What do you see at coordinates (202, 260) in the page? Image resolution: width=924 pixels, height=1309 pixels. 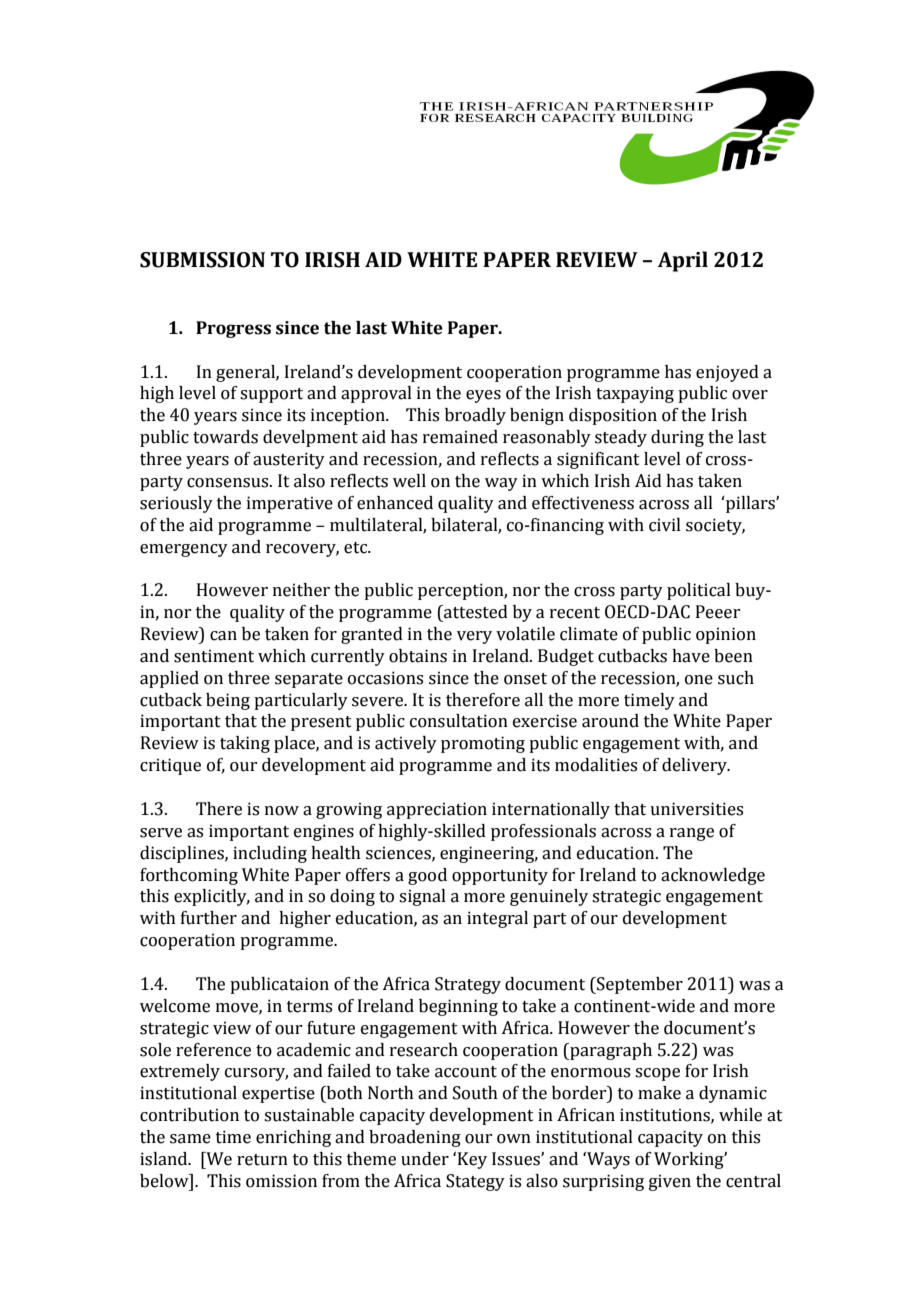 I see `SUBMISSION` at bounding box center [202, 260].
